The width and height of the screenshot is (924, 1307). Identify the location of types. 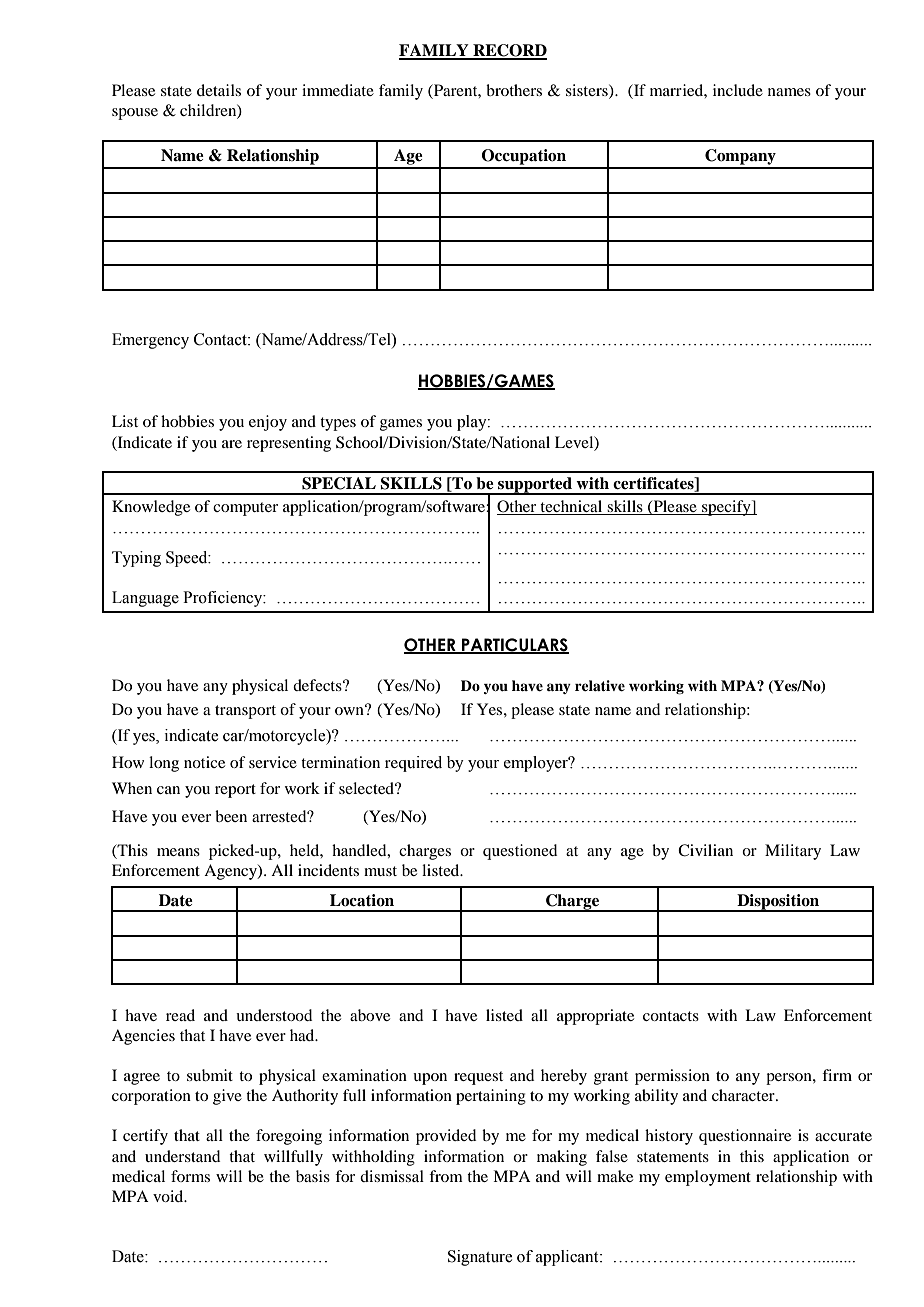
(338, 424).
